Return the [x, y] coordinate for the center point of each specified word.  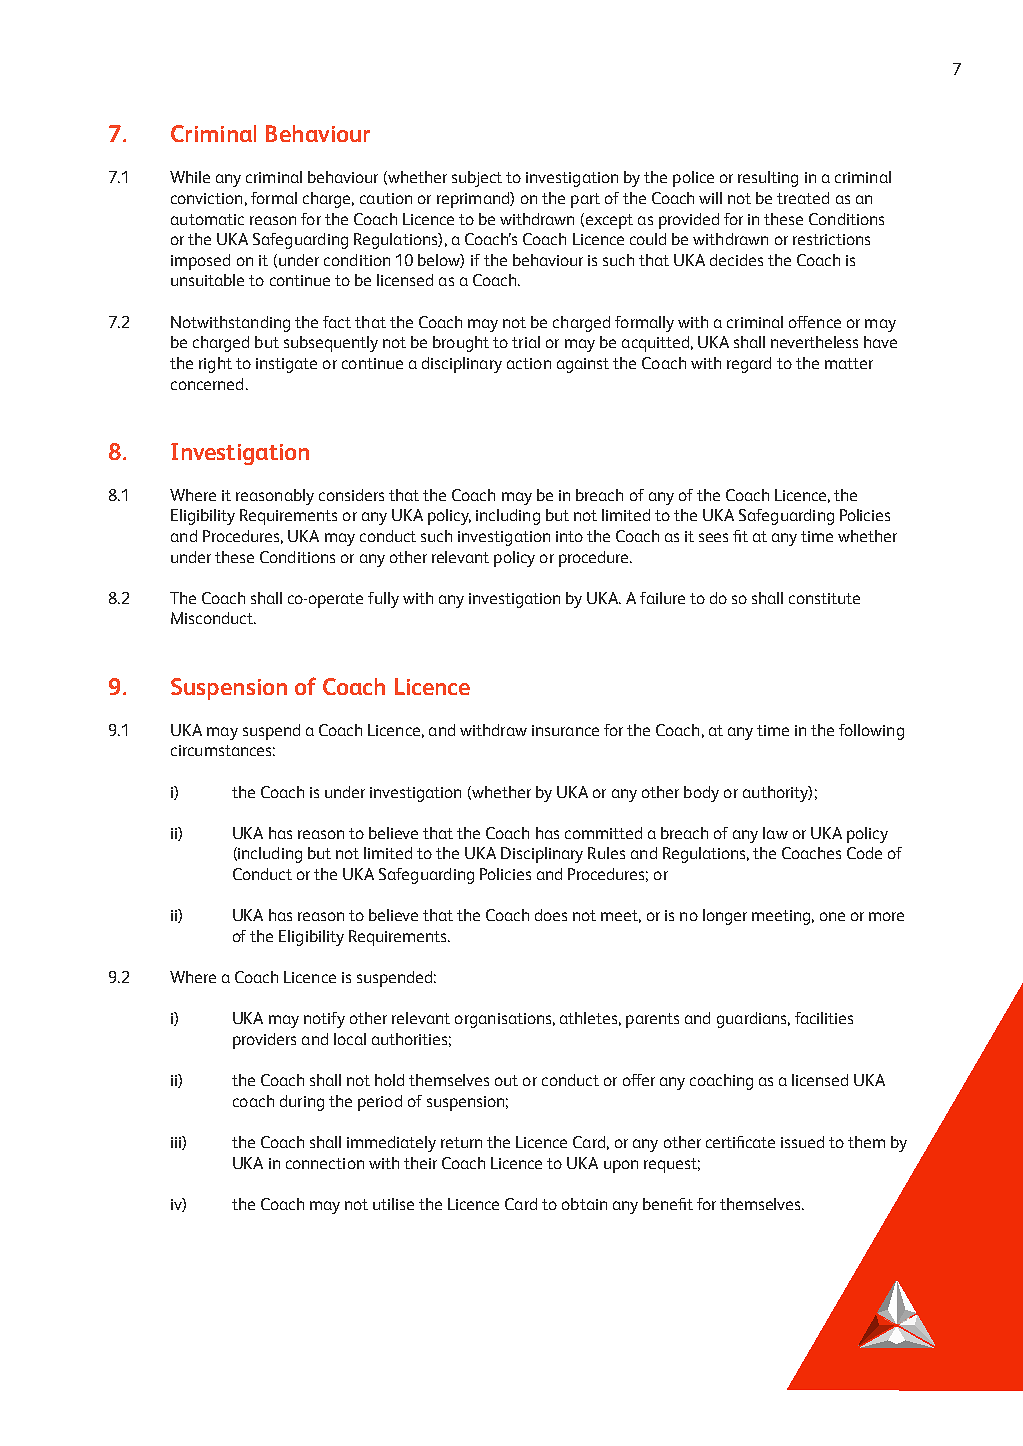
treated [803, 198]
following [871, 732]
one [832, 916]
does [551, 915]
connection [325, 1163]
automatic [207, 219]
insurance [565, 730]
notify [324, 1020]
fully [383, 600]
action [529, 363]
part [585, 200]
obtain [584, 1204]
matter [849, 363]
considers [351, 495]
